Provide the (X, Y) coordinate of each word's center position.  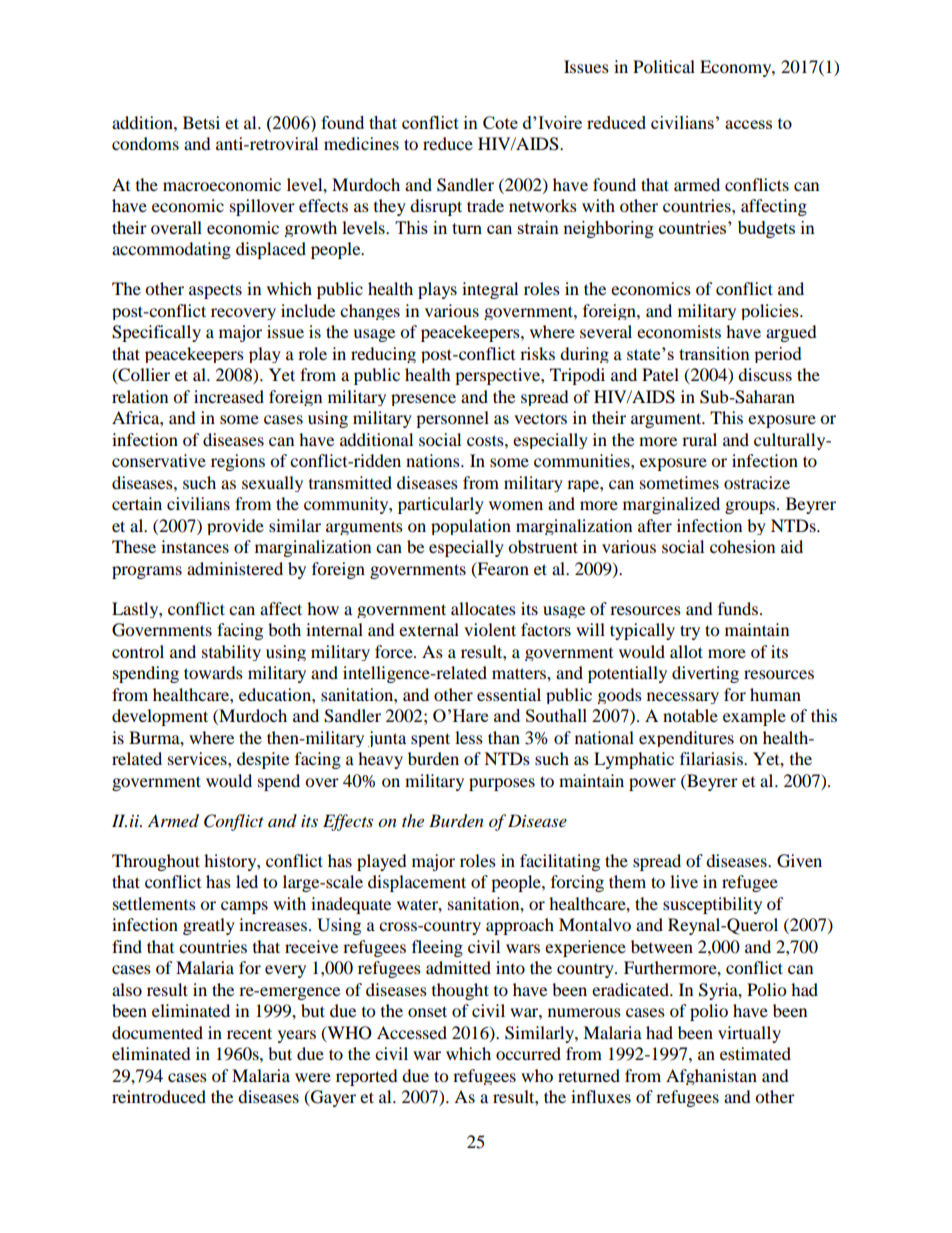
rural (699, 439)
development (160, 717)
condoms (145, 143)
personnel (452, 419)
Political (664, 66)
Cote (500, 122)
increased (229, 396)
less (469, 737)
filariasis (712, 758)
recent (249, 1033)
